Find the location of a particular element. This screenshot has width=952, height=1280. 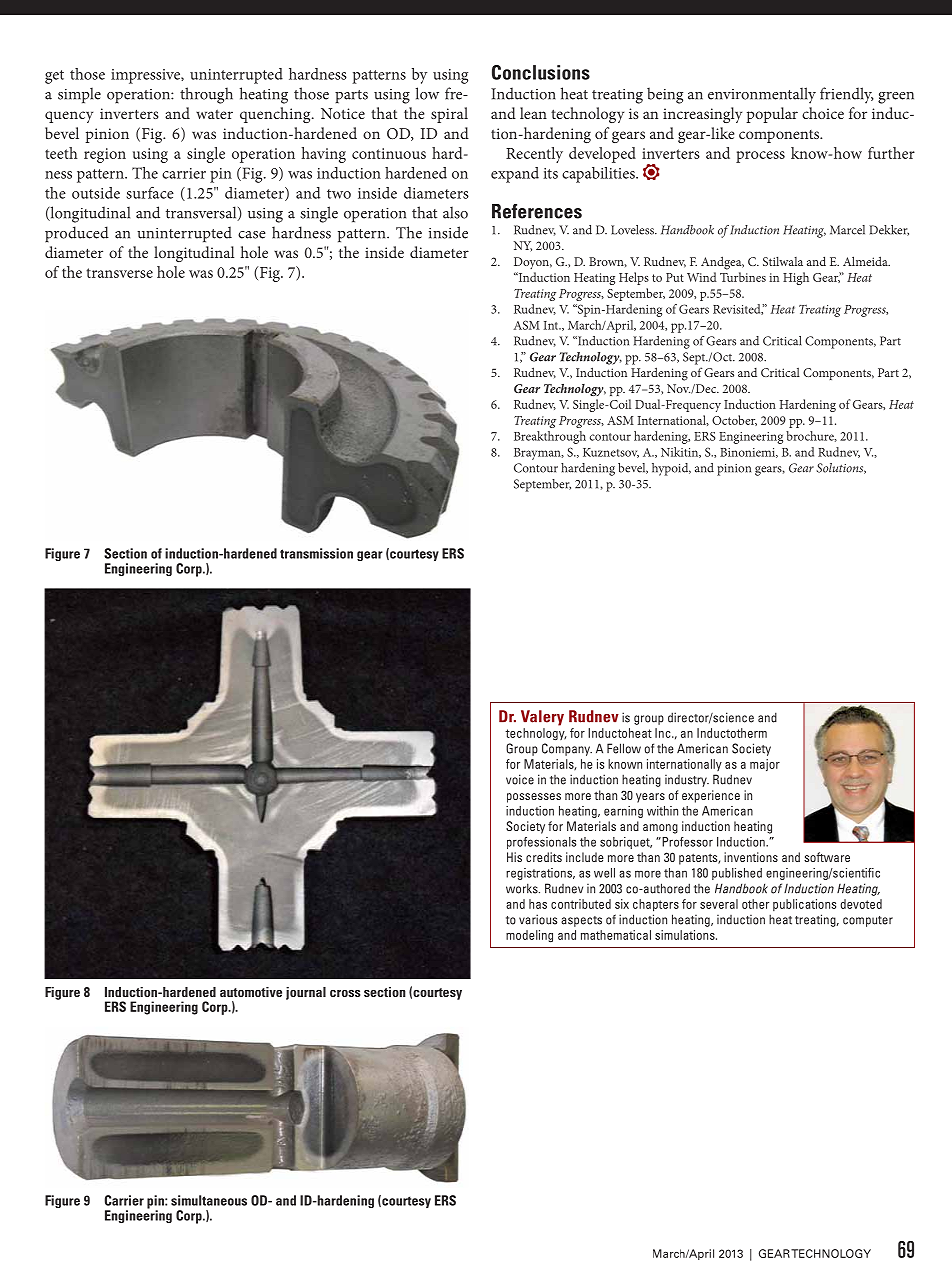

High is located at coordinates (796, 278).
